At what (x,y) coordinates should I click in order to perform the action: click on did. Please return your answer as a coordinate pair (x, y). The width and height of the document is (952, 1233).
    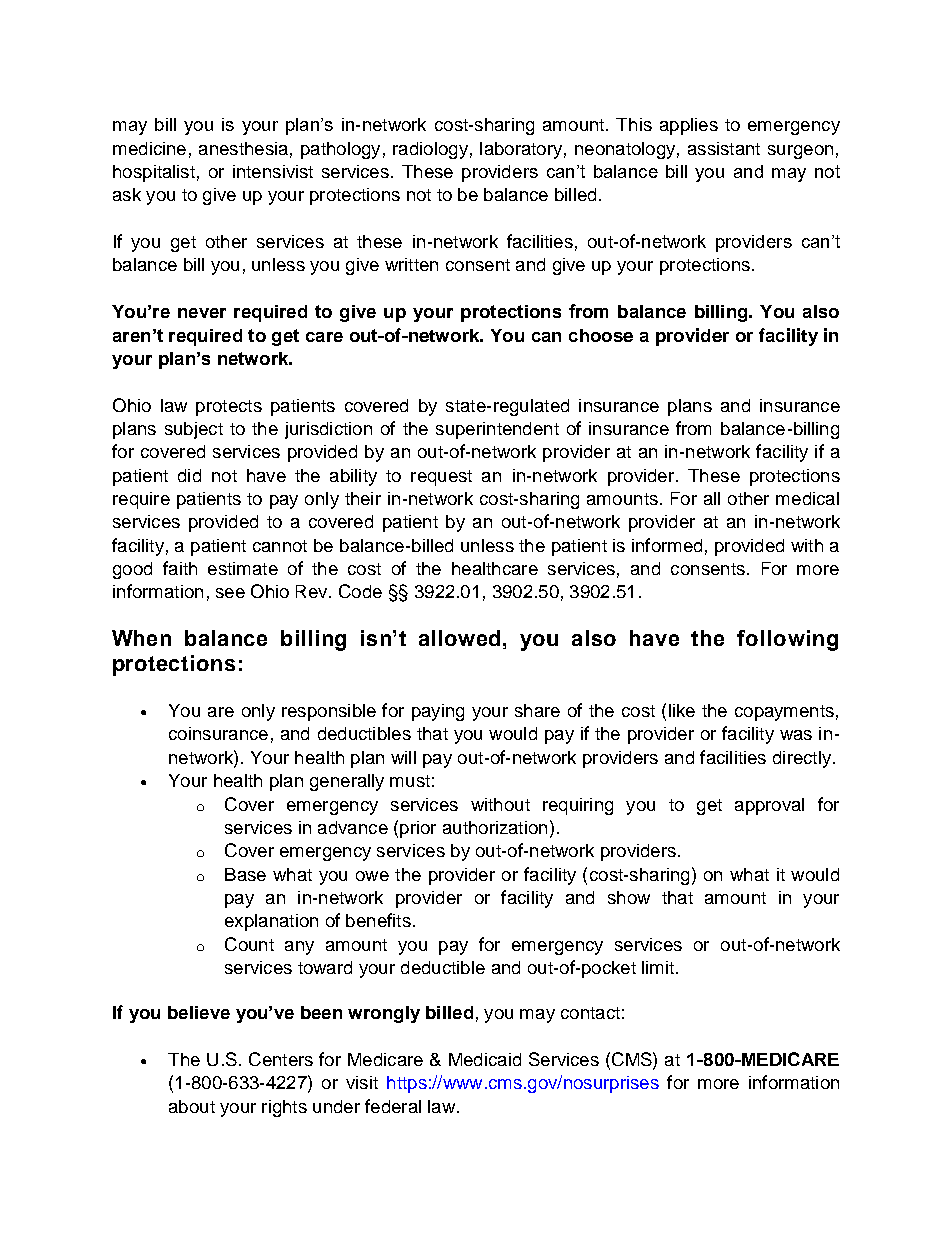
    Looking at the image, I should click on (189, 475).
